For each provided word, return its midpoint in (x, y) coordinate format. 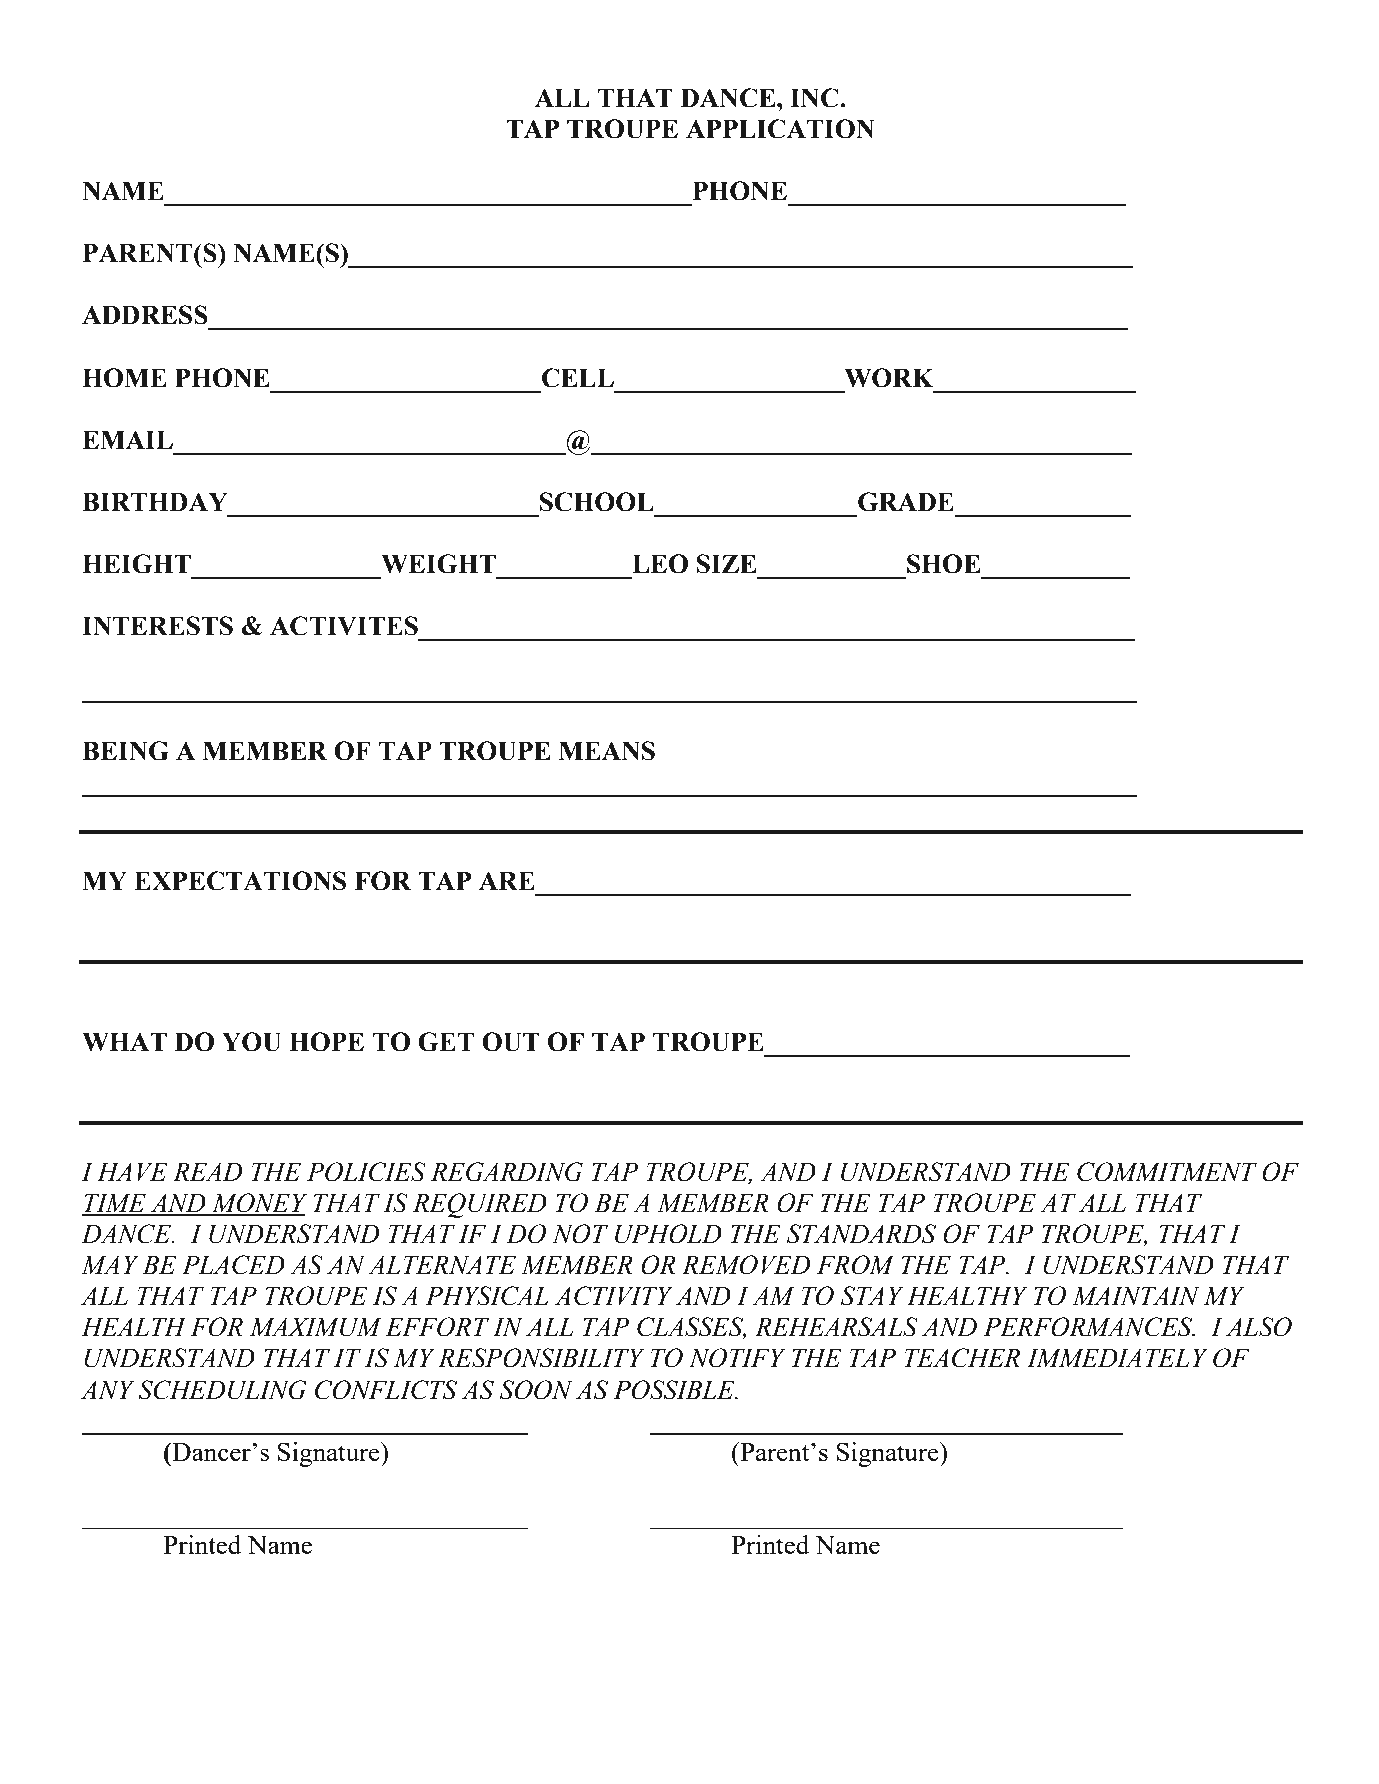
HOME (124, 378)
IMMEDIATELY (1117, 1357)
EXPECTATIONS (240, 881)
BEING (125, 751)
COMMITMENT (1167, 1172)
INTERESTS (157, 626)
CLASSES (691, 1328)
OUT (511, 1042)
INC (815, 98)
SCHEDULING (222, 1390)
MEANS (607, 751)
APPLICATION (780, 129)
